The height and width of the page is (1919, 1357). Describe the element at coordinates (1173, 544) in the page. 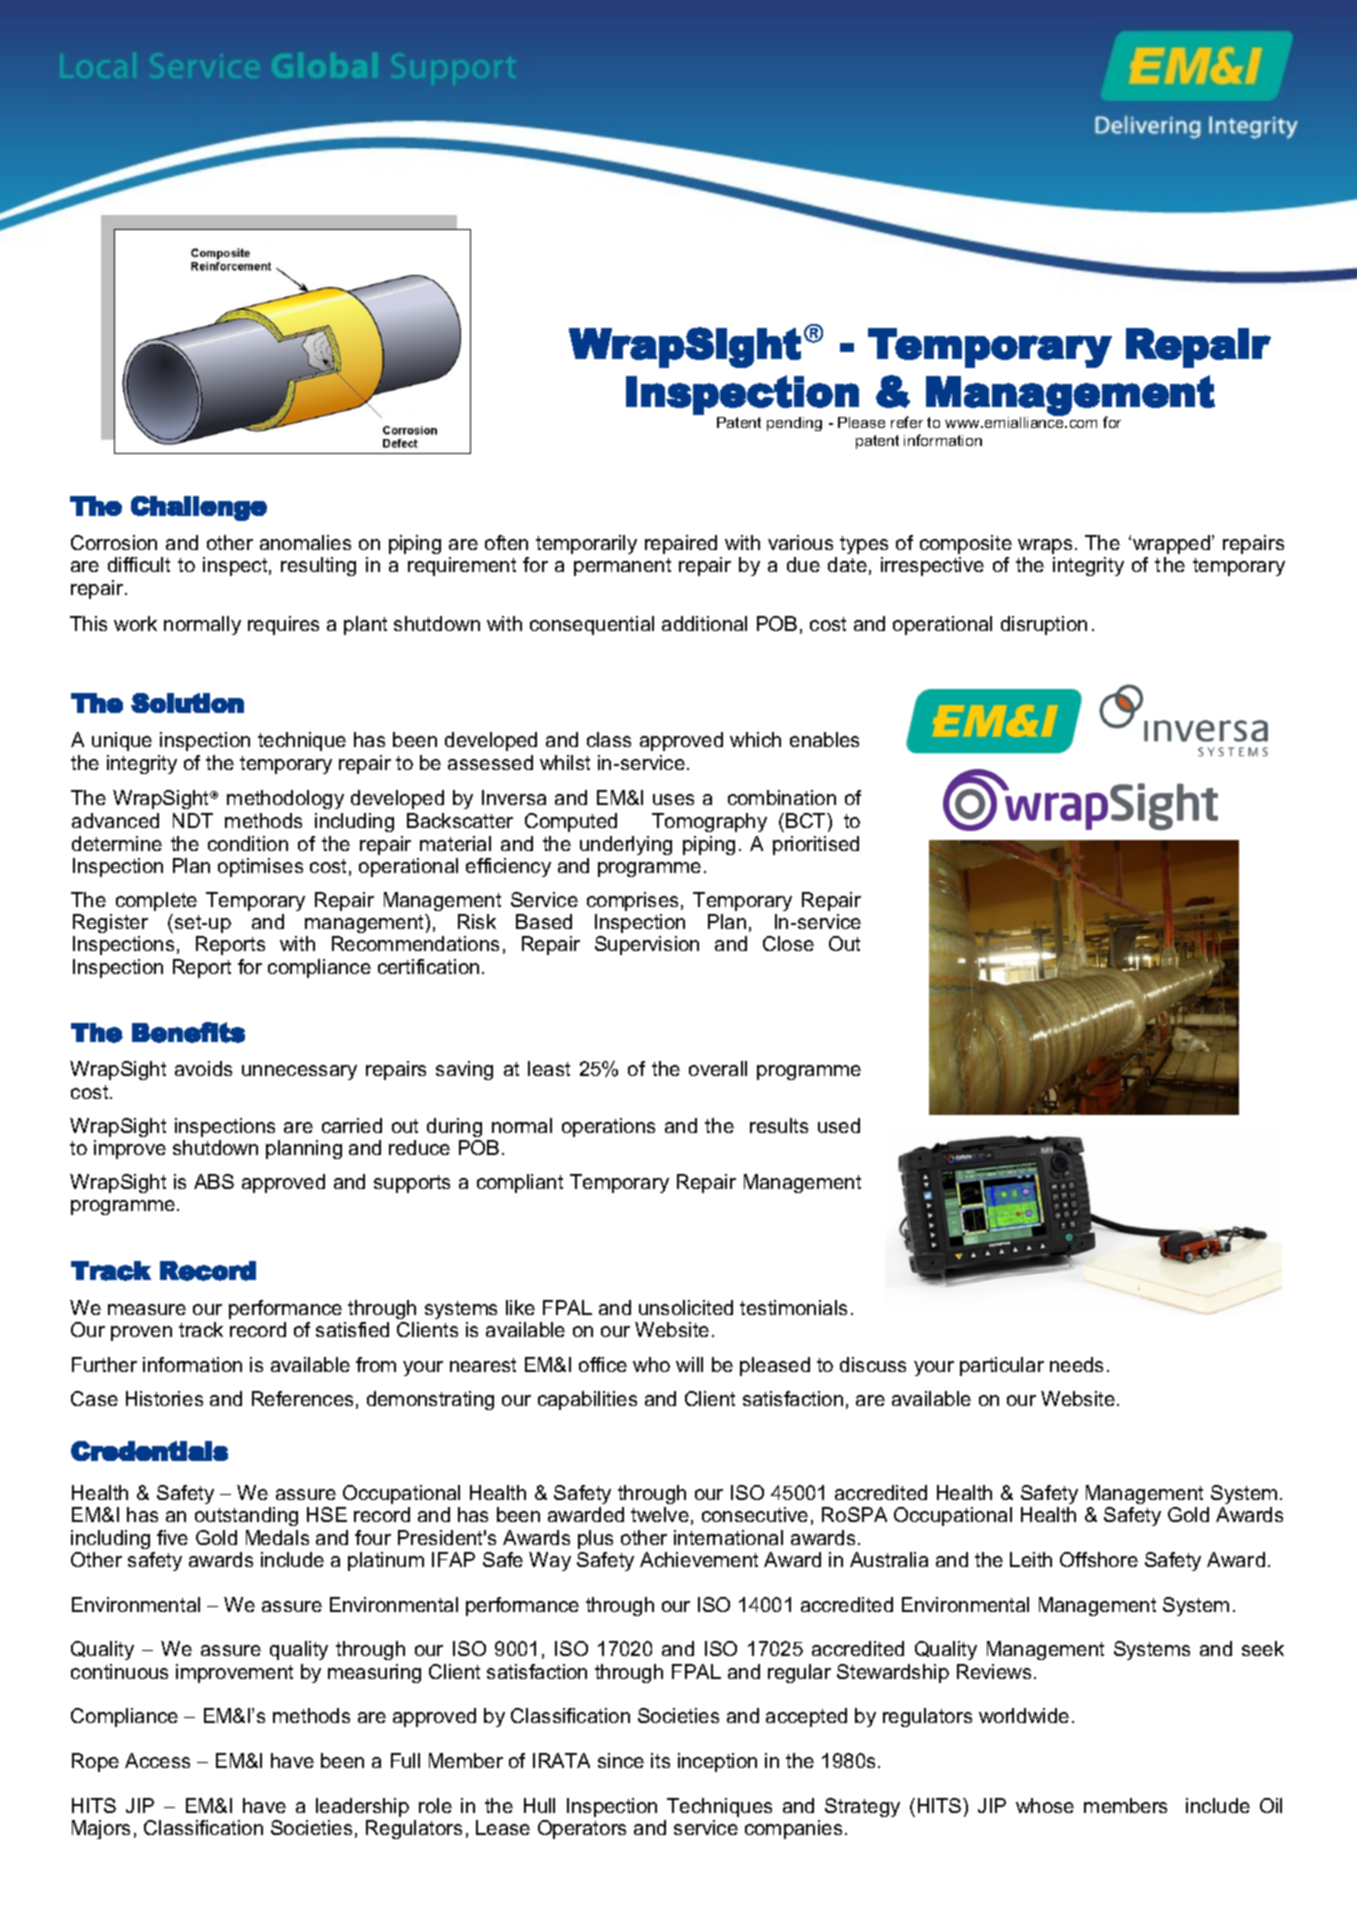

I see `wrapped` at that location.
